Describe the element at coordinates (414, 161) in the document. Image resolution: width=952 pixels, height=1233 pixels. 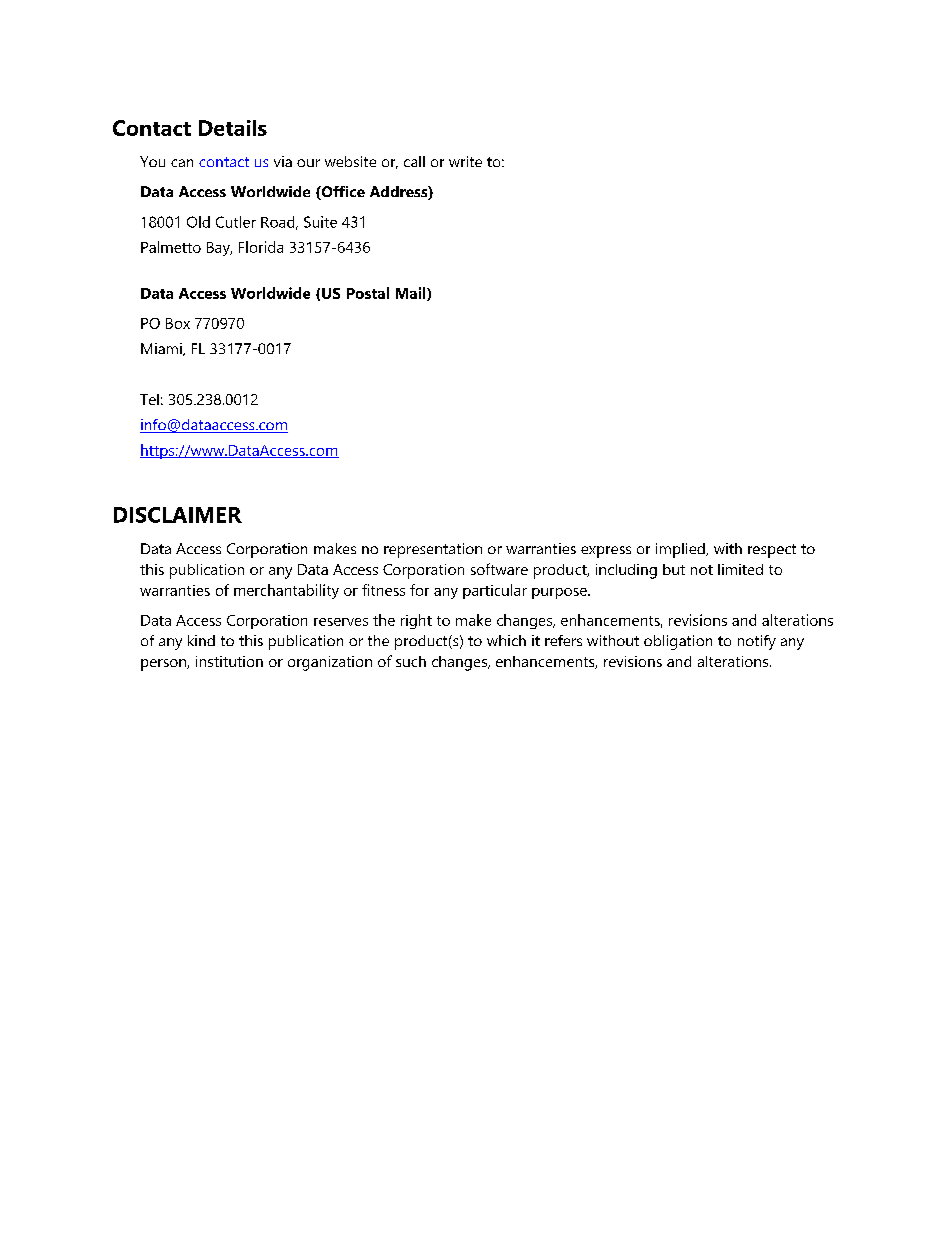
I see `call` at that location.
